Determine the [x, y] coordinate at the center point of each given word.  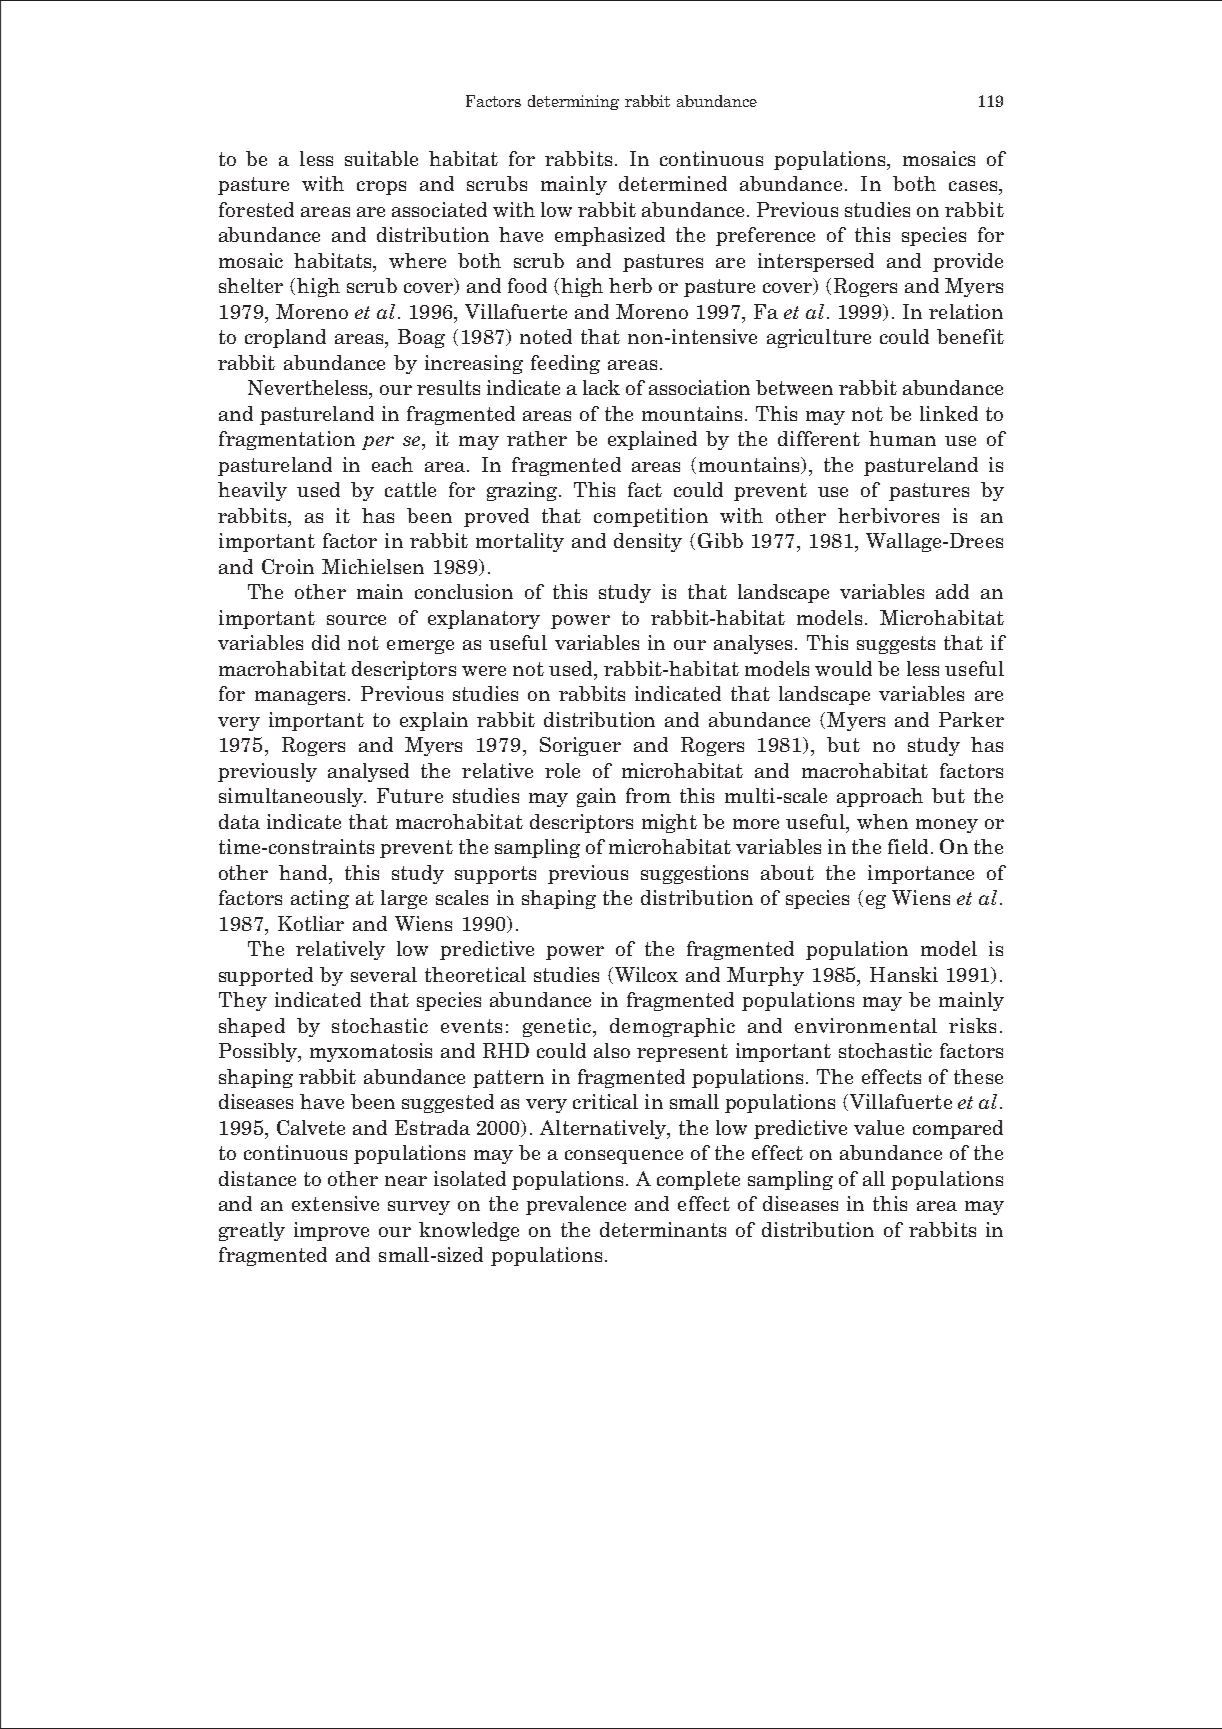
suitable [381, 158]
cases [974, 186]
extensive [335, 1203]
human [902, 438]
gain [596, 797]
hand [304, 872]
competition [651, 517]
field [908, 846]
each [392, 464]
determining [573, 102]
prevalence [576, 1205]
